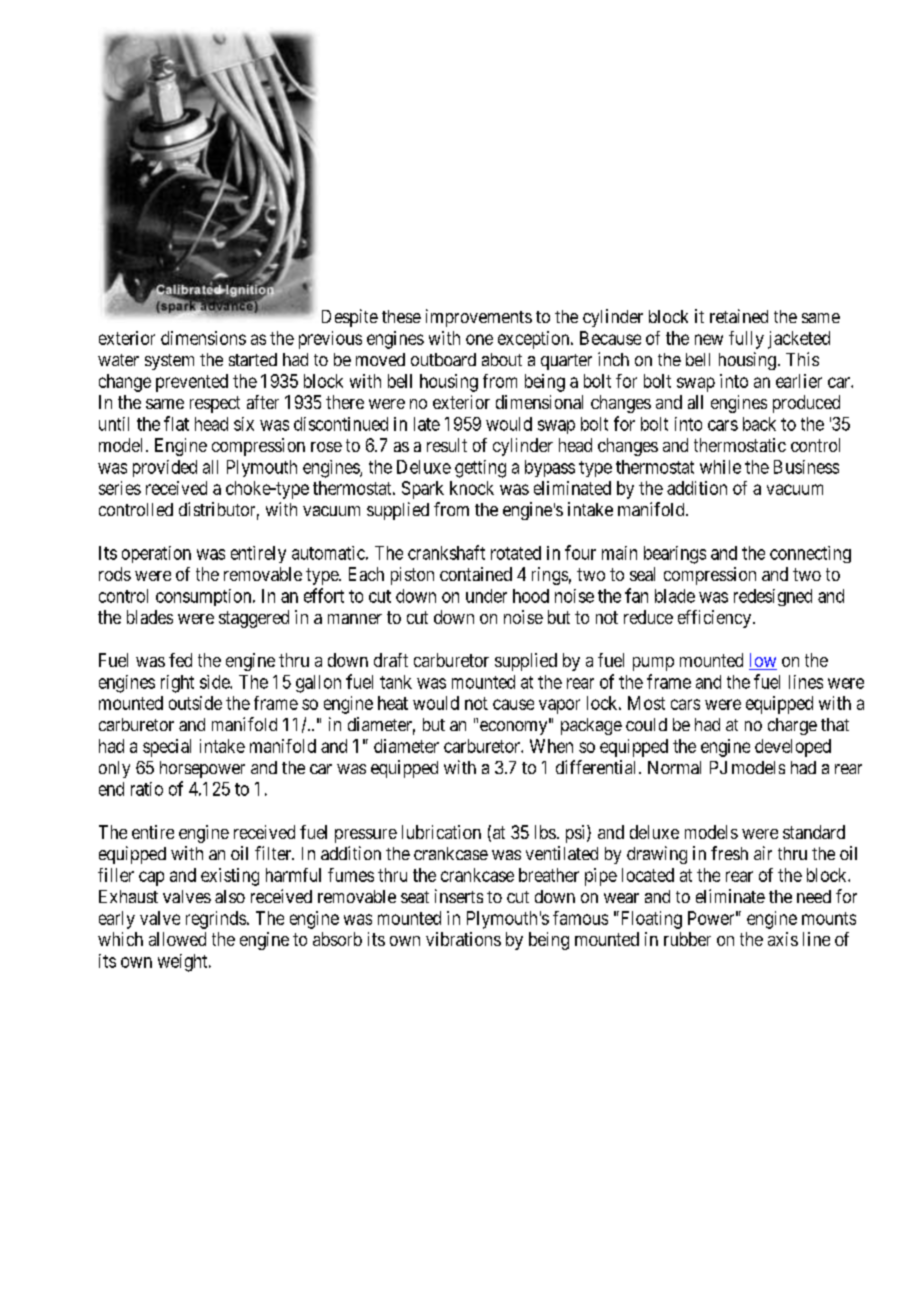 Image resolution: width=924 pixels, height=1308 pixels. I want to click on When, so click(551, 746).
